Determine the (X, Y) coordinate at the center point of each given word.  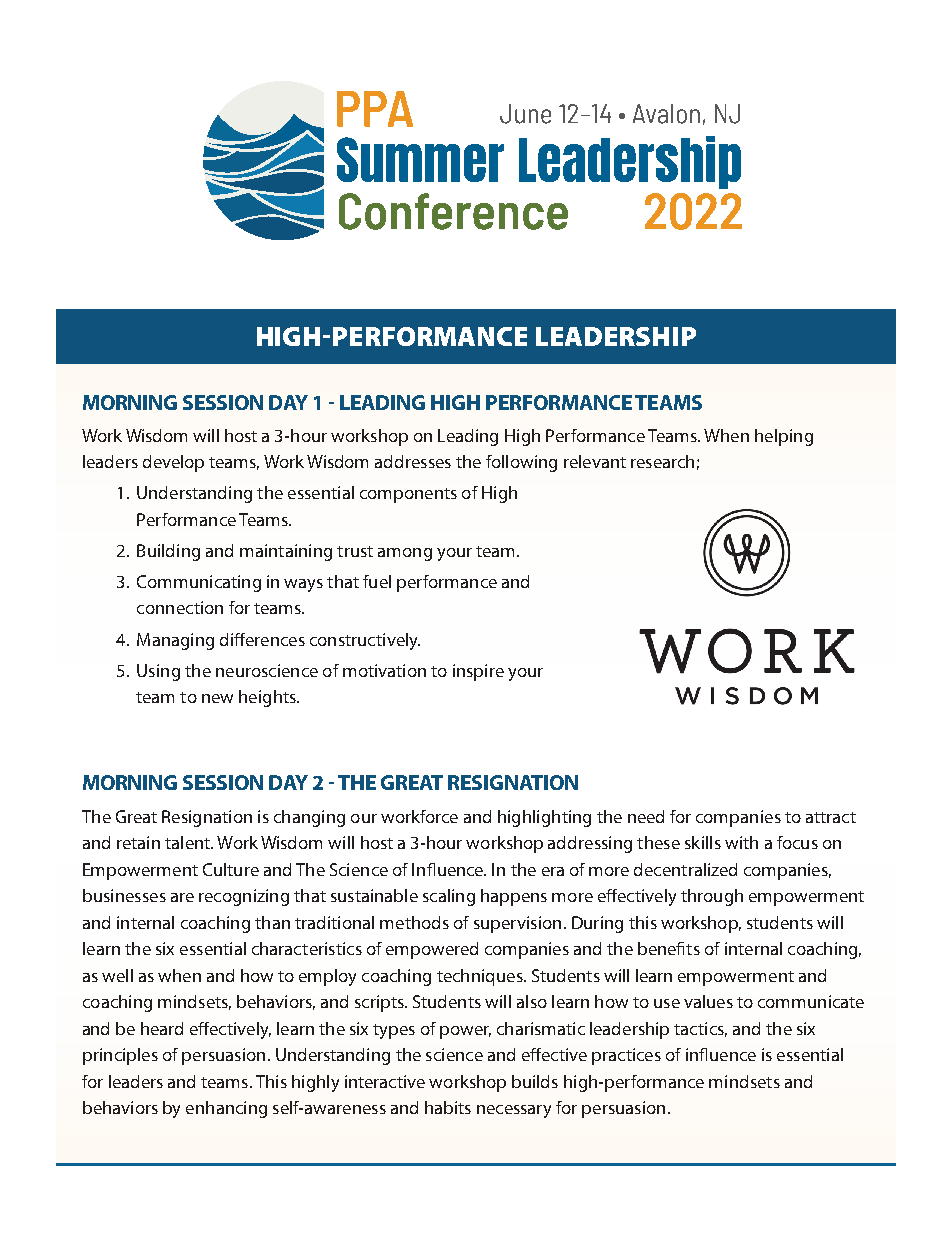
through (712, 897)
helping (784, 437)
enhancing (226, 1109)
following (521, 463)
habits (448, 1107)
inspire (478, 672)
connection (180, 607)
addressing (590, 844)
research (662, 461)
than (272, 922)
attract (831, 817)
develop (173, 463)
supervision (517, 924)
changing (309, 818)
